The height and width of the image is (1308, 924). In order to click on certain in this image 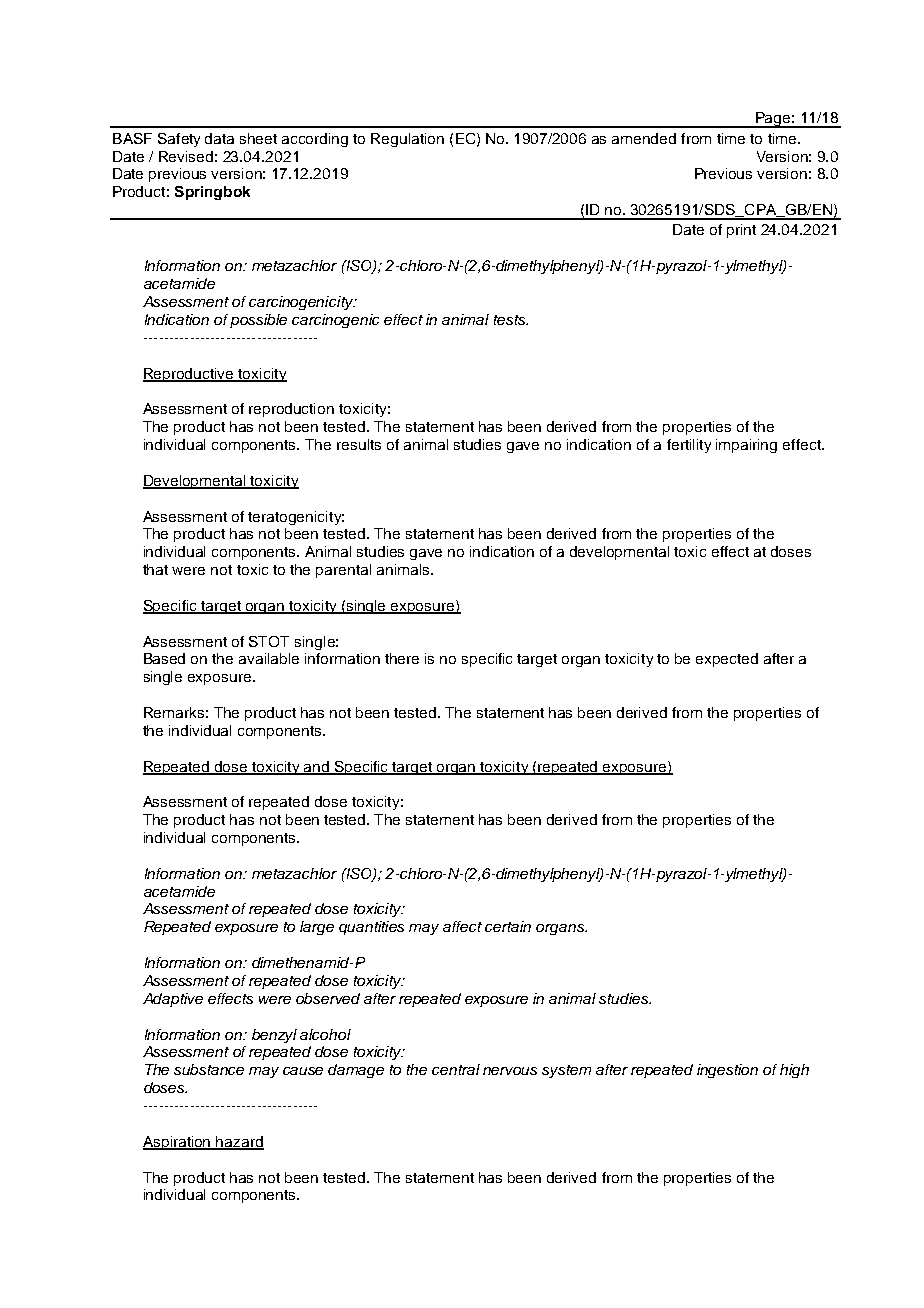, I will do `click(508, 926)`.
